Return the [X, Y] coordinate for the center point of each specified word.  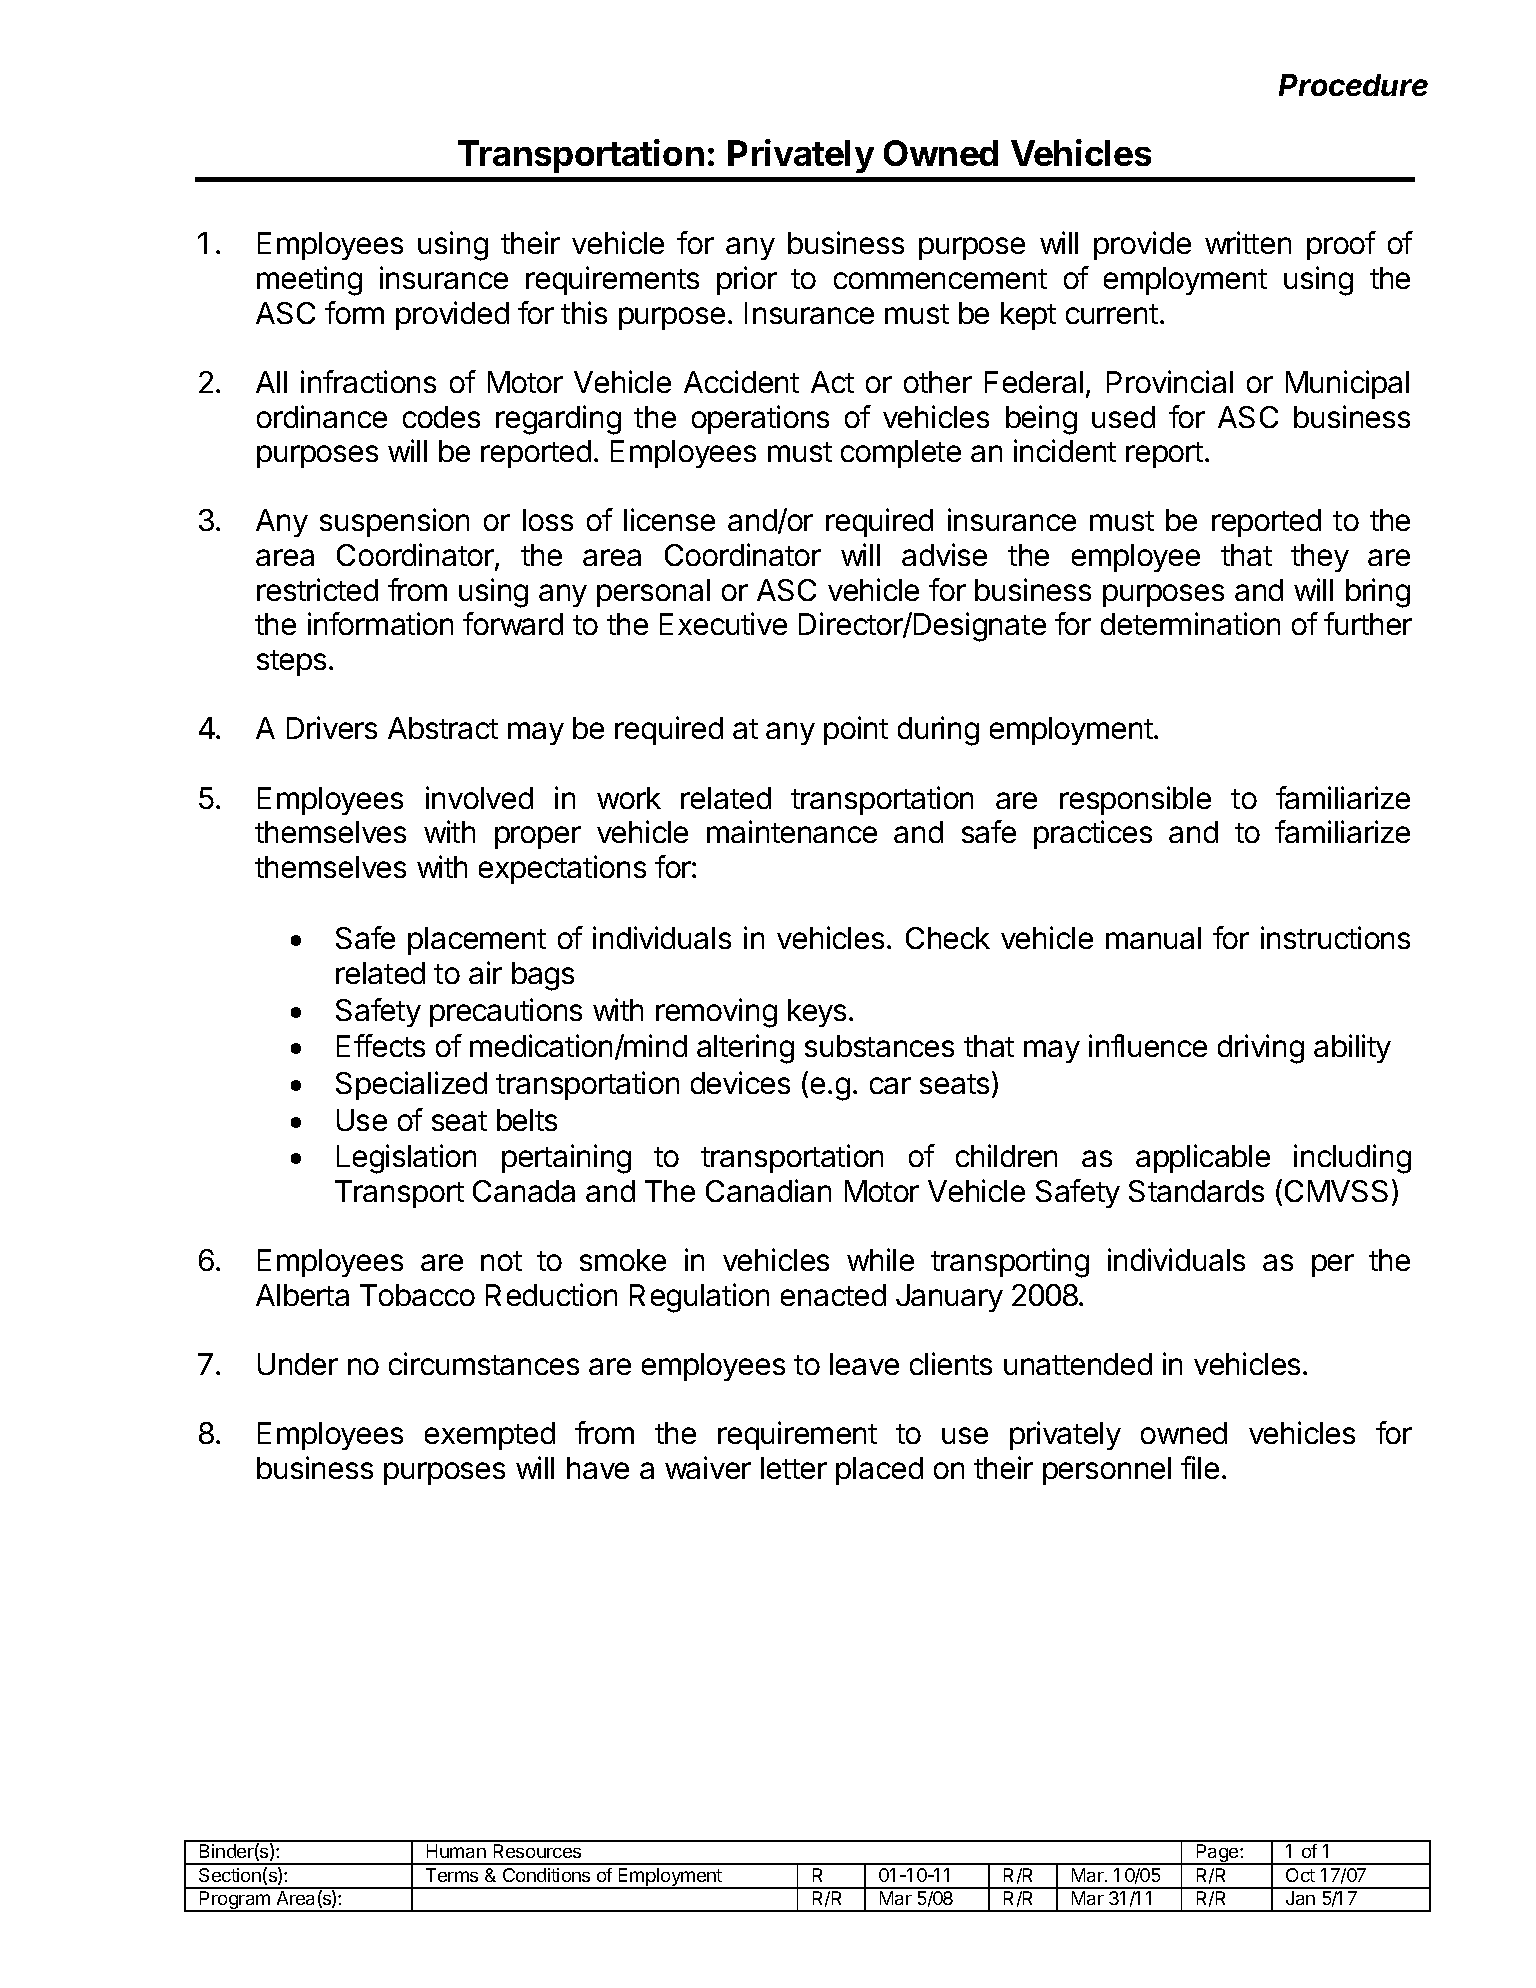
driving [1261, 1049]
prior [747, 280]
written [1248, 242]
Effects [381, 1045]
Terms [452, 1875]
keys [817, 1013]
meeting [309, 281]
